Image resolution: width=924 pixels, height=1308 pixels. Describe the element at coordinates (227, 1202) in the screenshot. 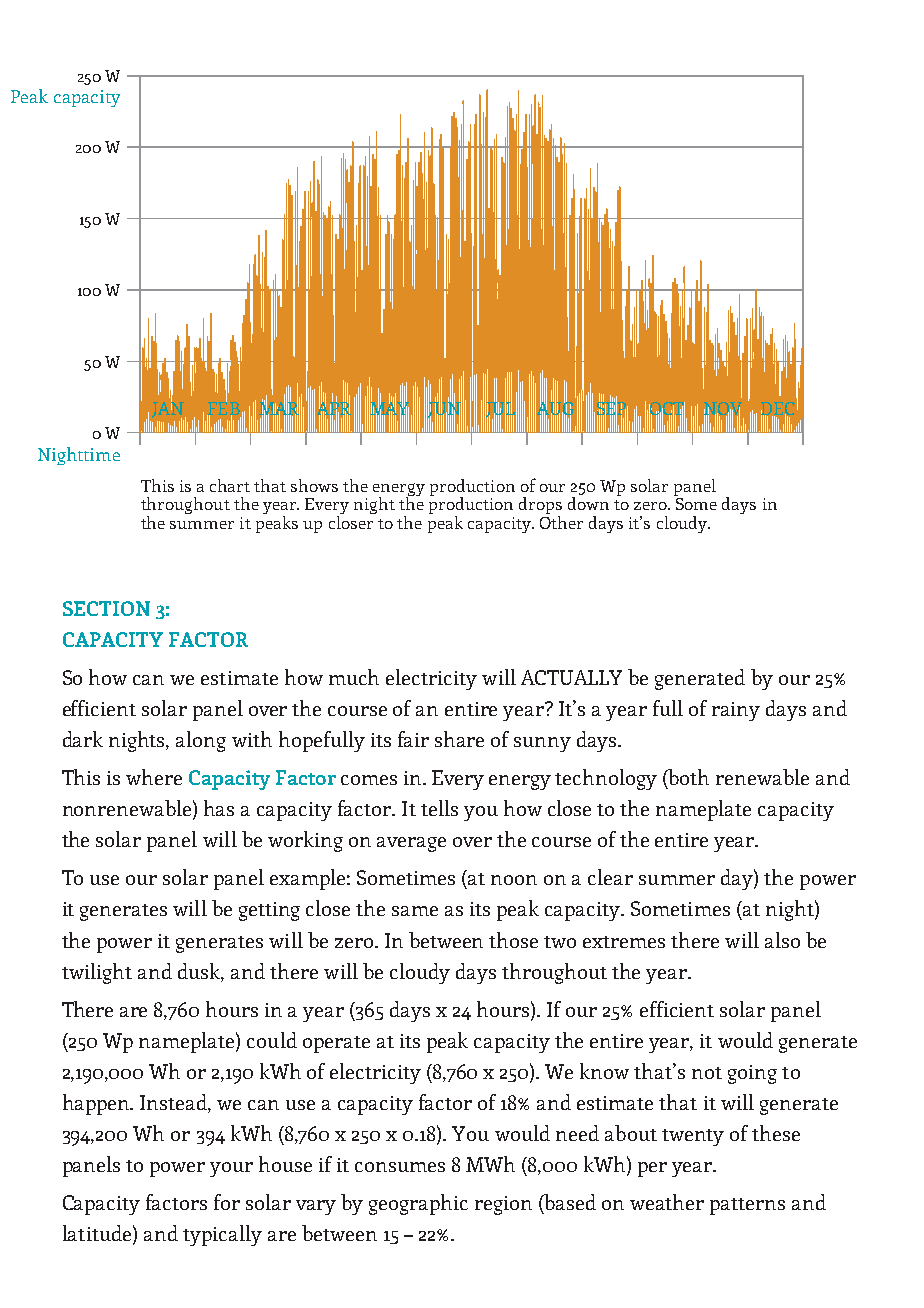

I see `for` at that location.
